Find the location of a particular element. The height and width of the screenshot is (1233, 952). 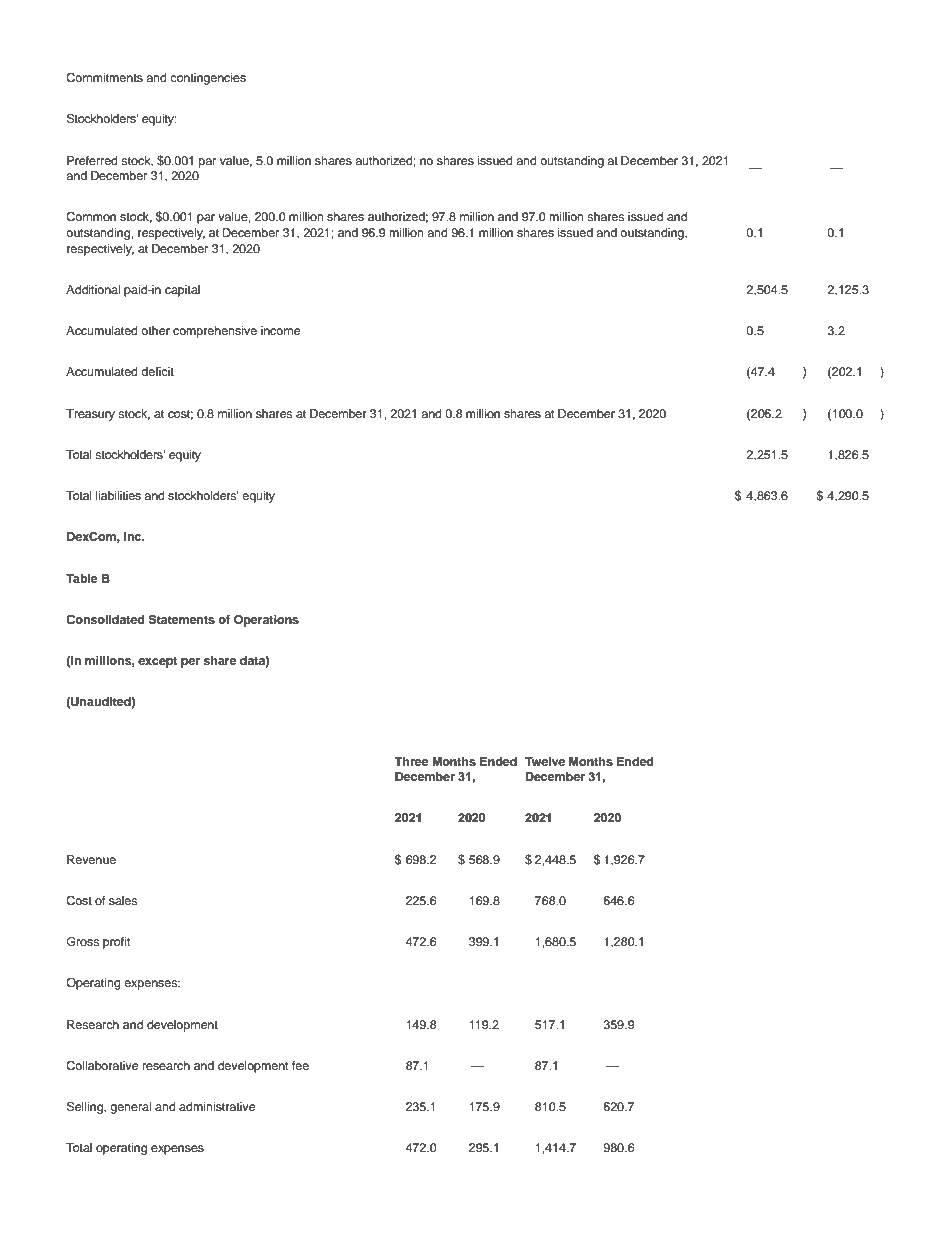

contingencies is located at coordinates (208, 79).
